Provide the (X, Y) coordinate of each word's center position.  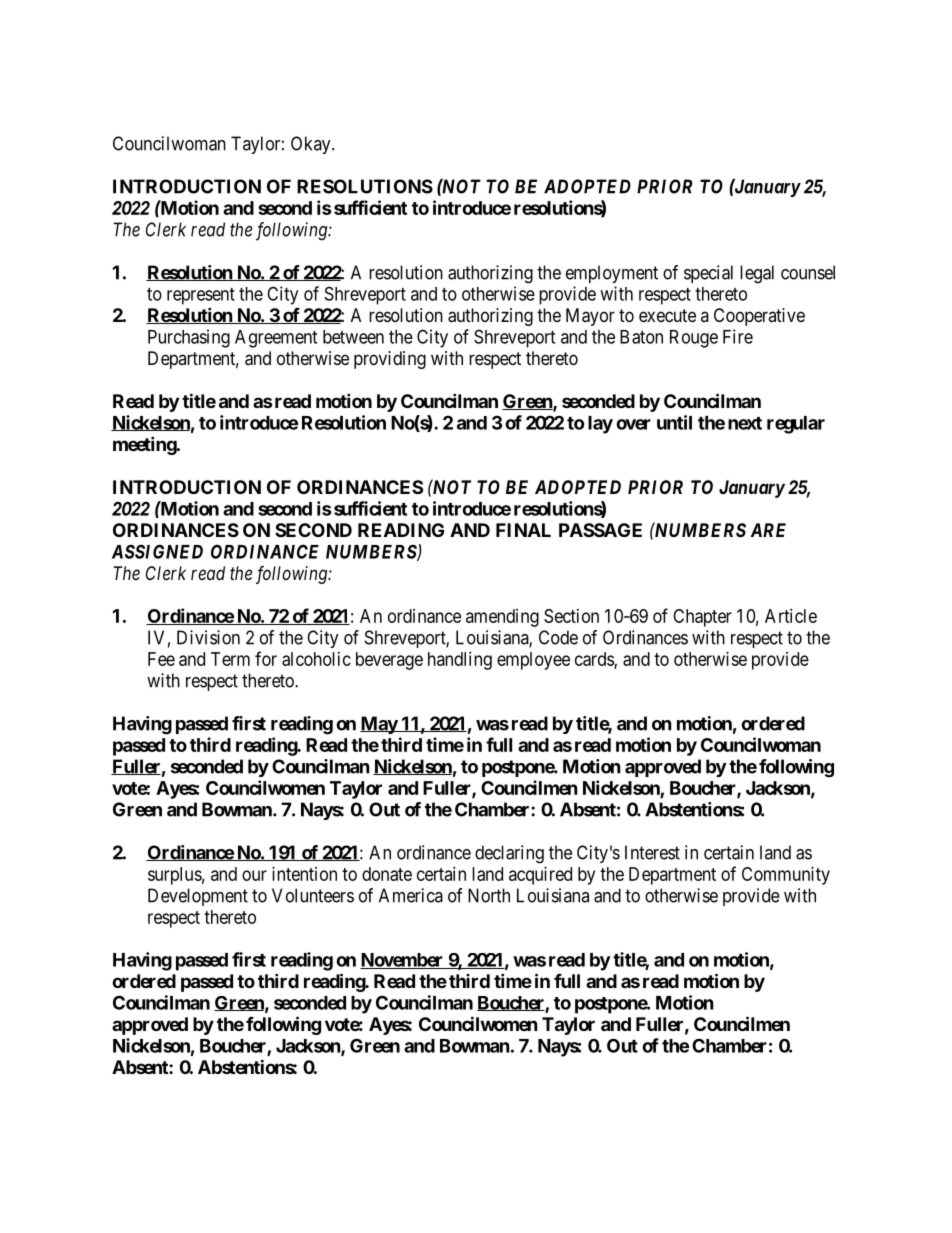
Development (198, 897)
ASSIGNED (157, 551)
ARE (768, 530)
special (708, 274)
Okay (312, 145)
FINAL (523, 530)
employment (612, 274)
